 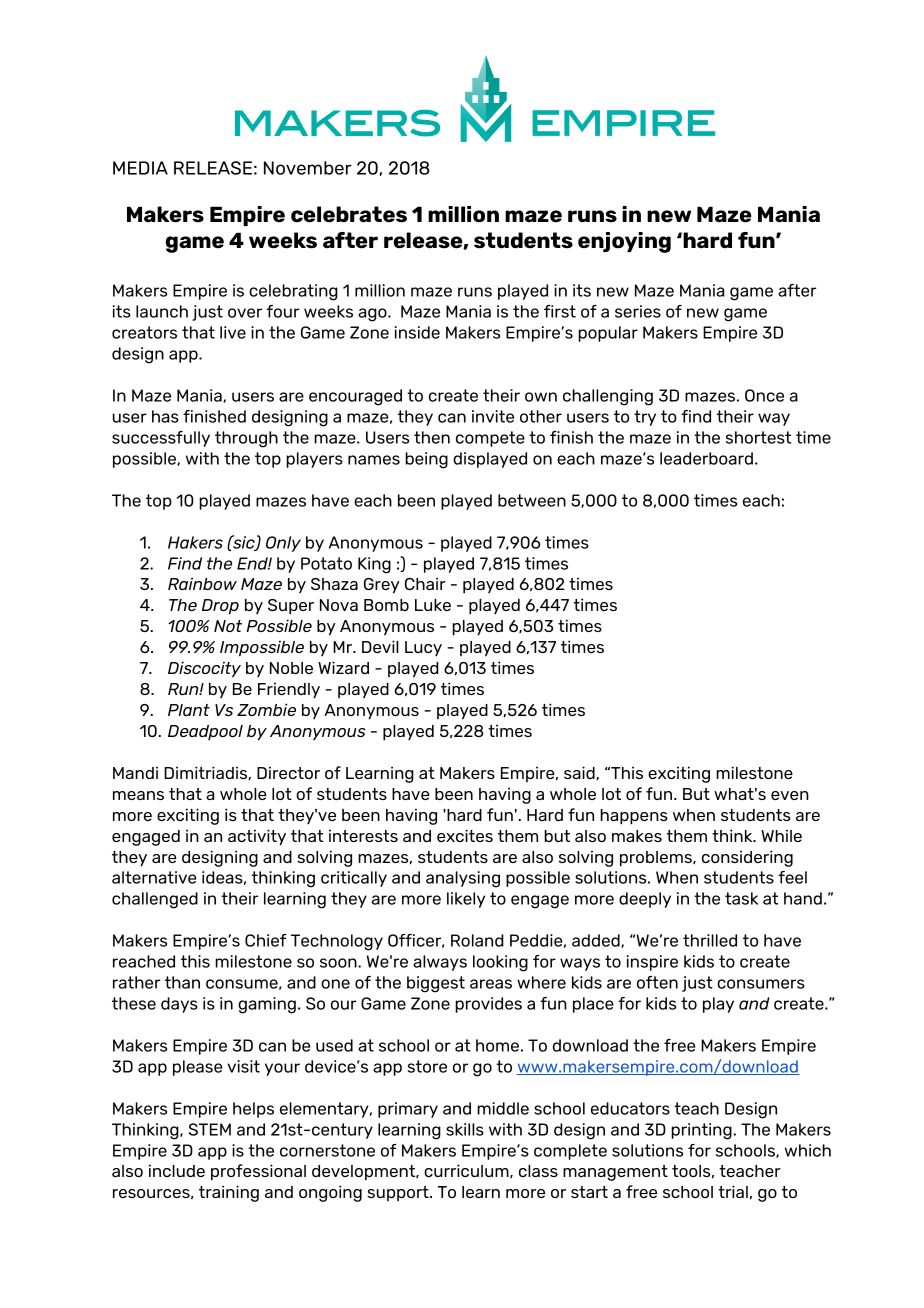 I want to click on MEDIA, so click(x=140, y=168).
